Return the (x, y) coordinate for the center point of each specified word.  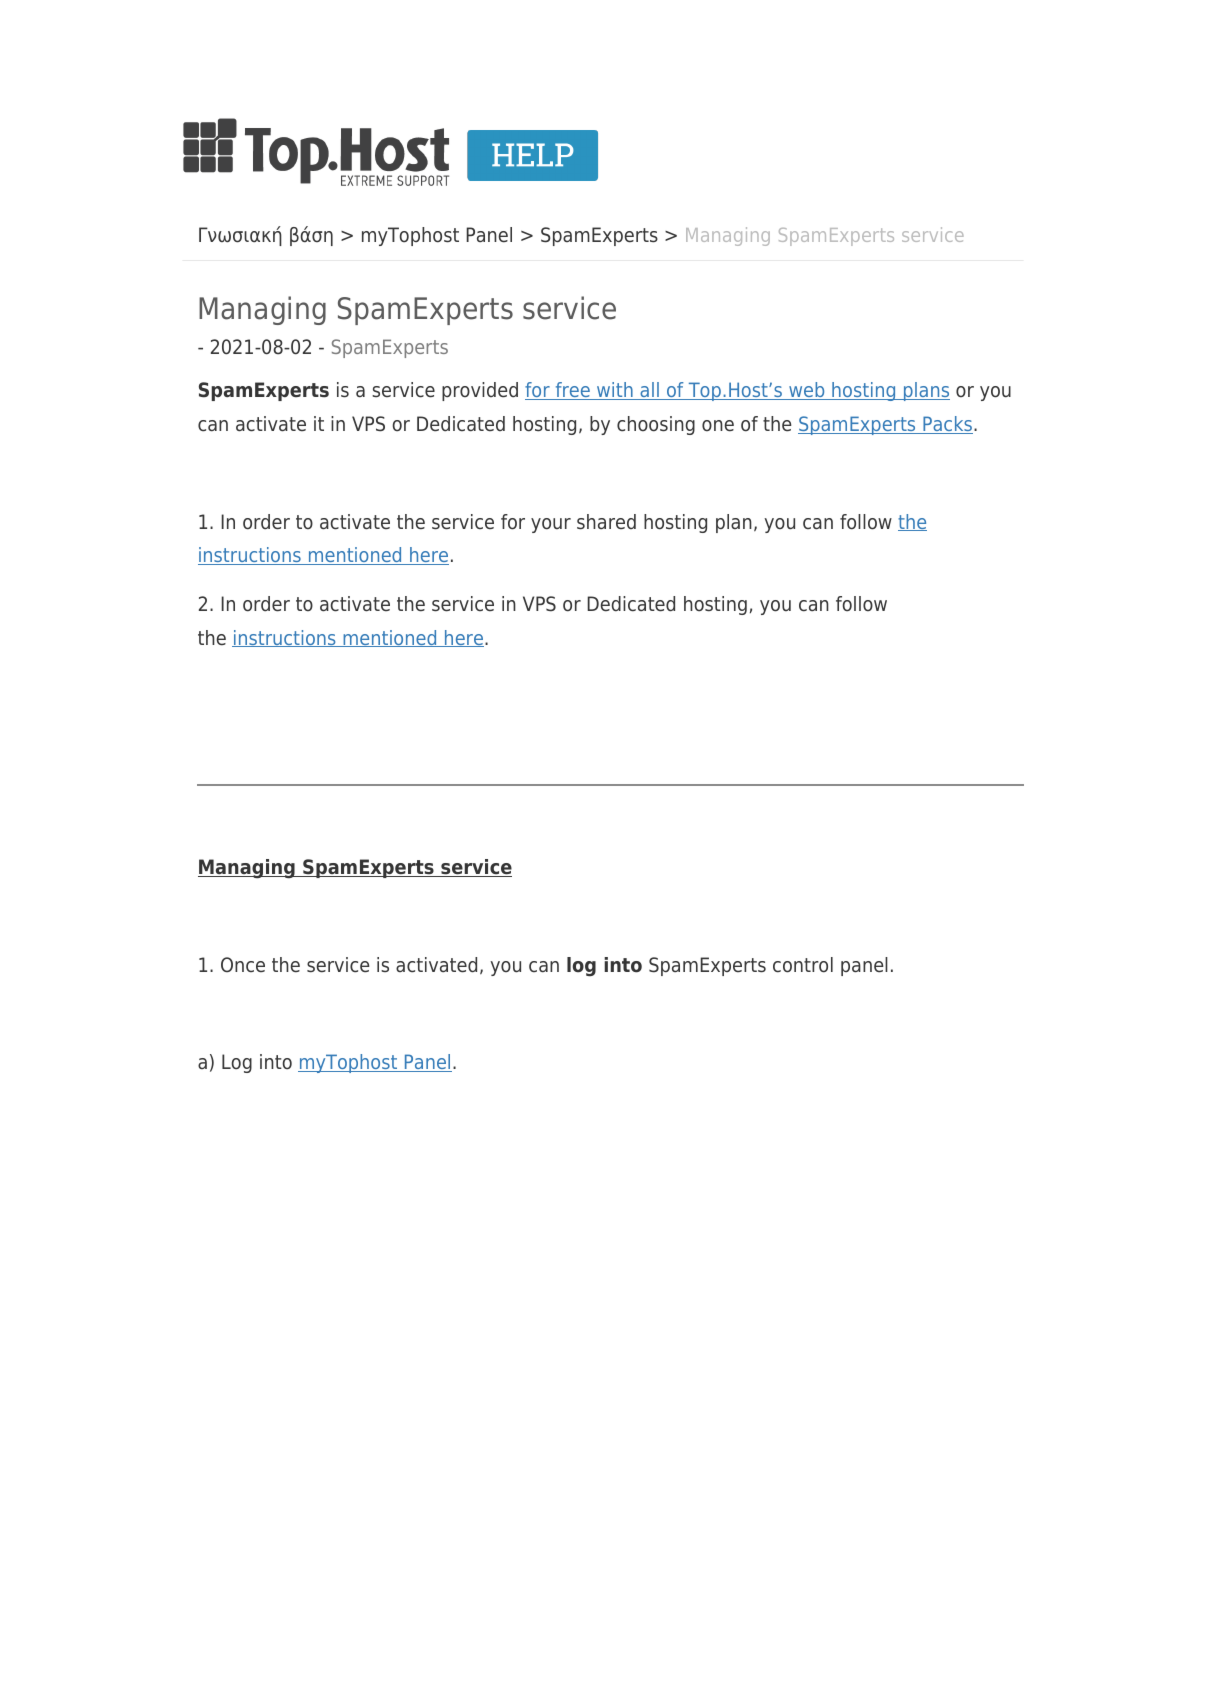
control (803, 965)
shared (606, 522)
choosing (656, 425)
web (807, 391)
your (551, 525)
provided (480, 391)
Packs (947, 425)
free (572, 391)
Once (243, 965)
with (615, 391)
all (649, 391)
